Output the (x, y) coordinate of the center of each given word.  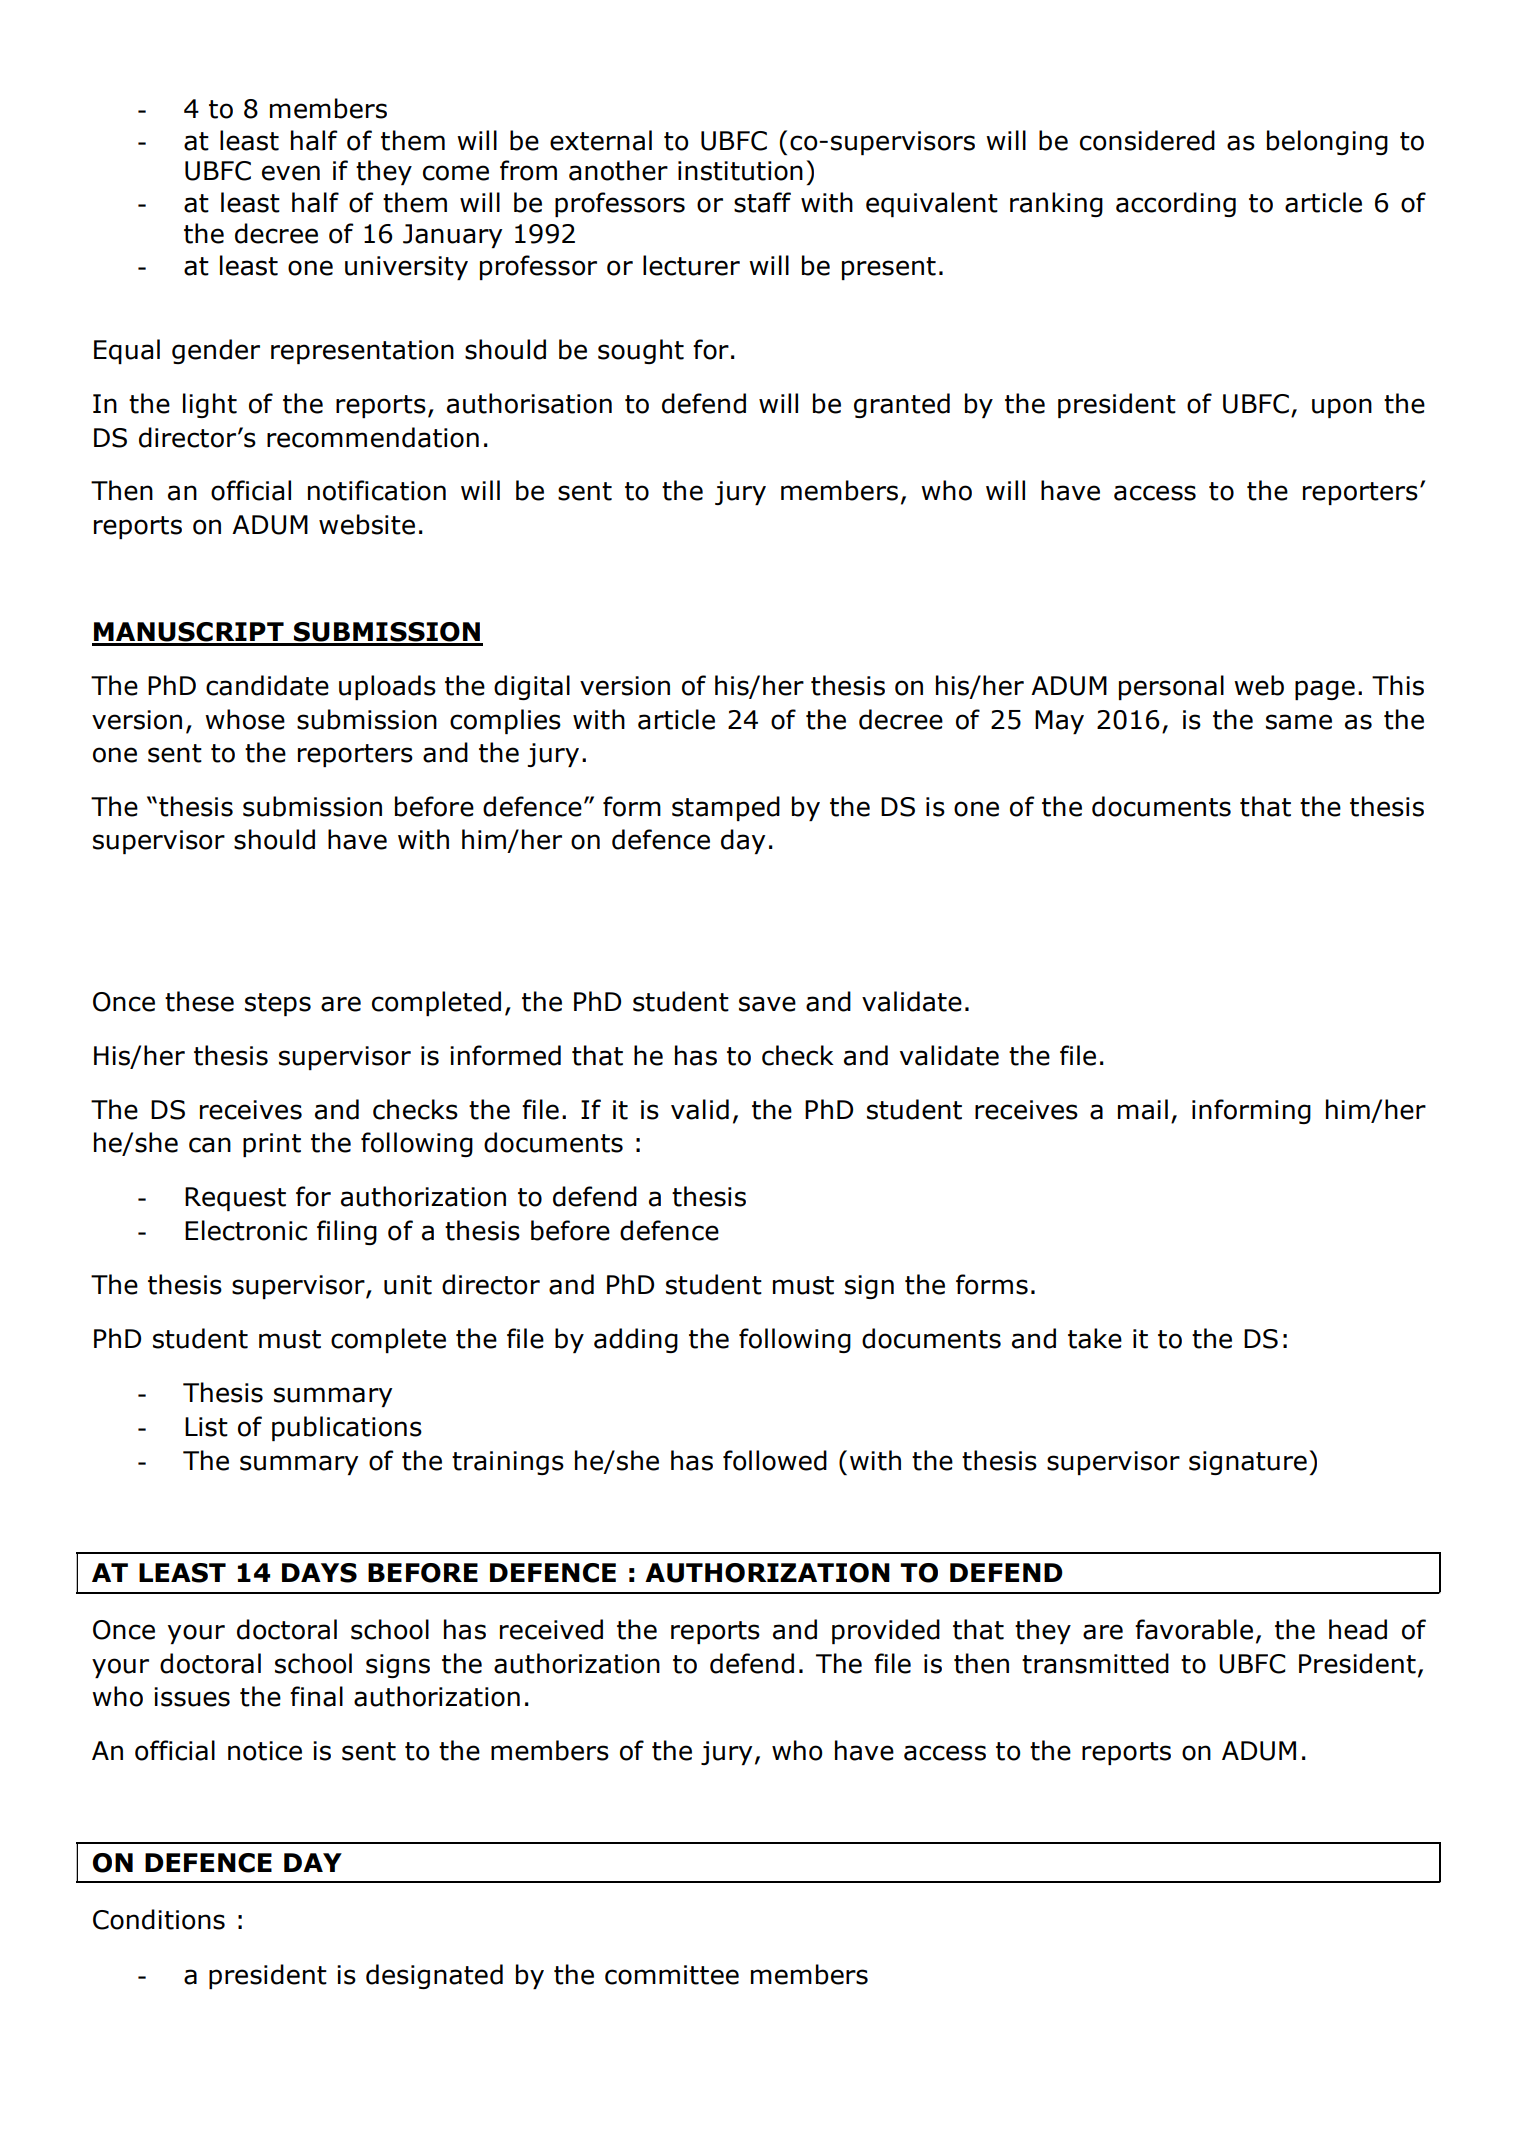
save (767, 1004)
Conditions (159, 1919)
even (291, 173)
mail (1143, 1109)
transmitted (1095, 1663)
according (1176, 204)
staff (762, 202)
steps (278, 1004)
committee (672, 1975)
